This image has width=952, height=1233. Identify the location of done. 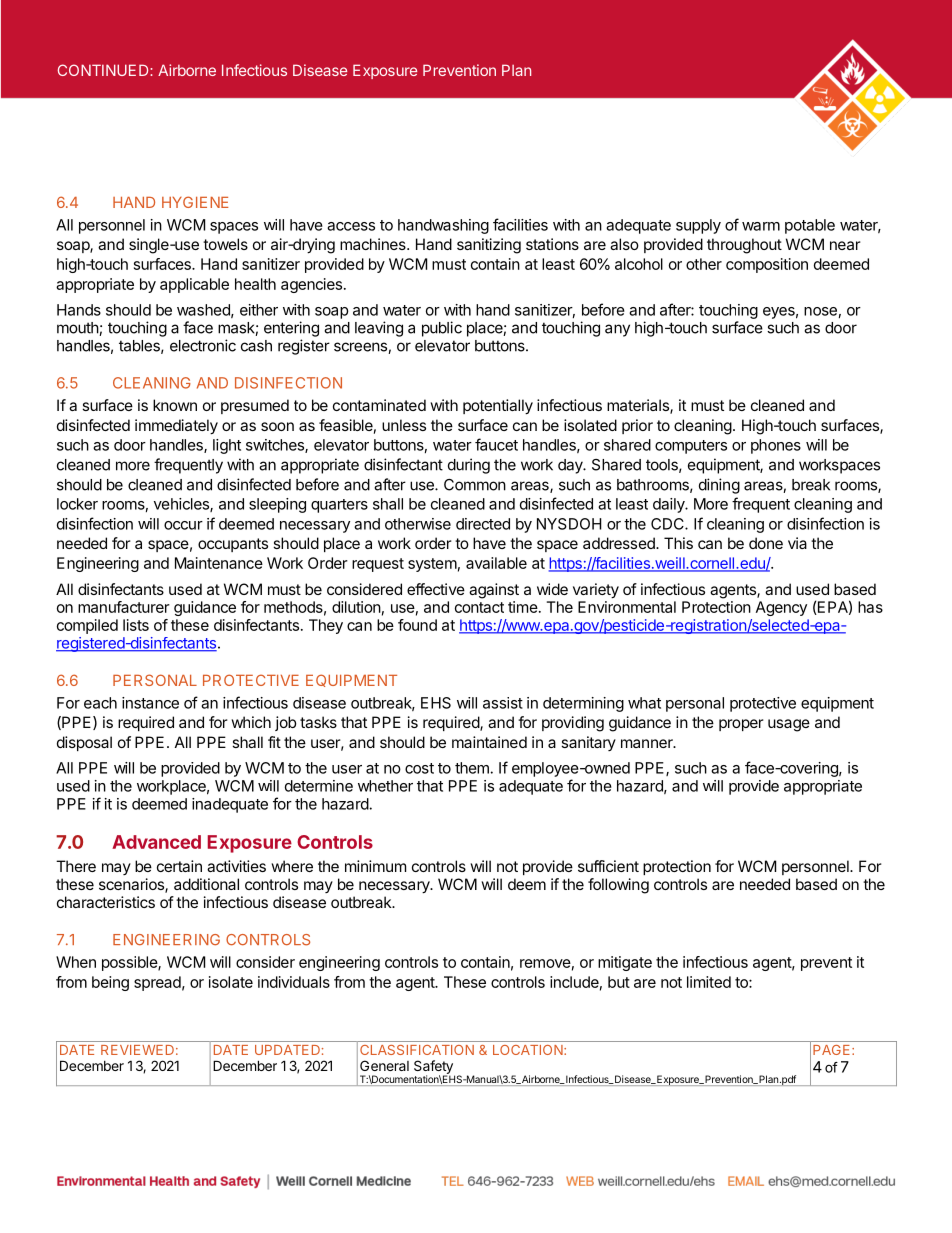
(766, 543).
